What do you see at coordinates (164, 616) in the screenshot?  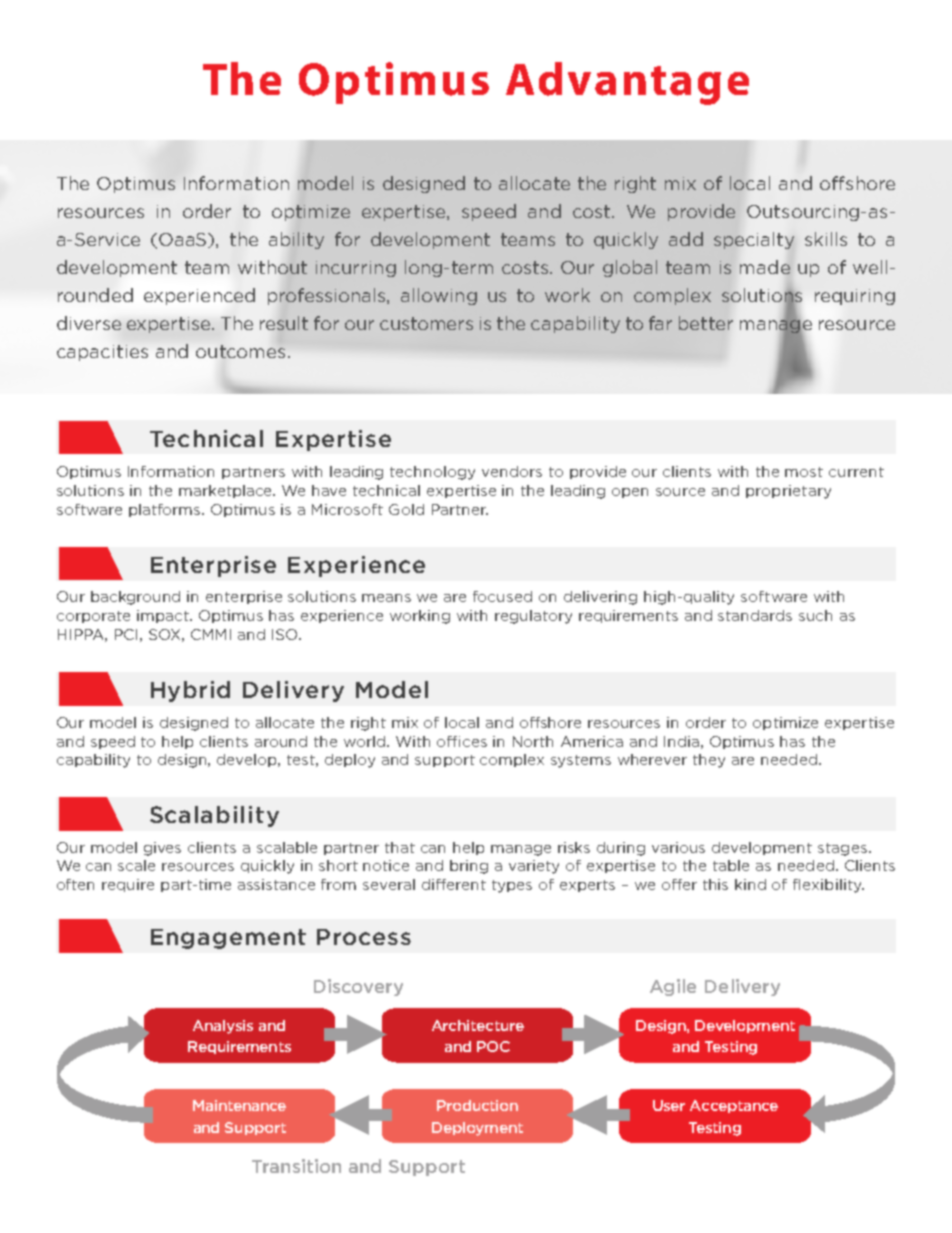 I see `impact` at bounding box center [164, 616].
